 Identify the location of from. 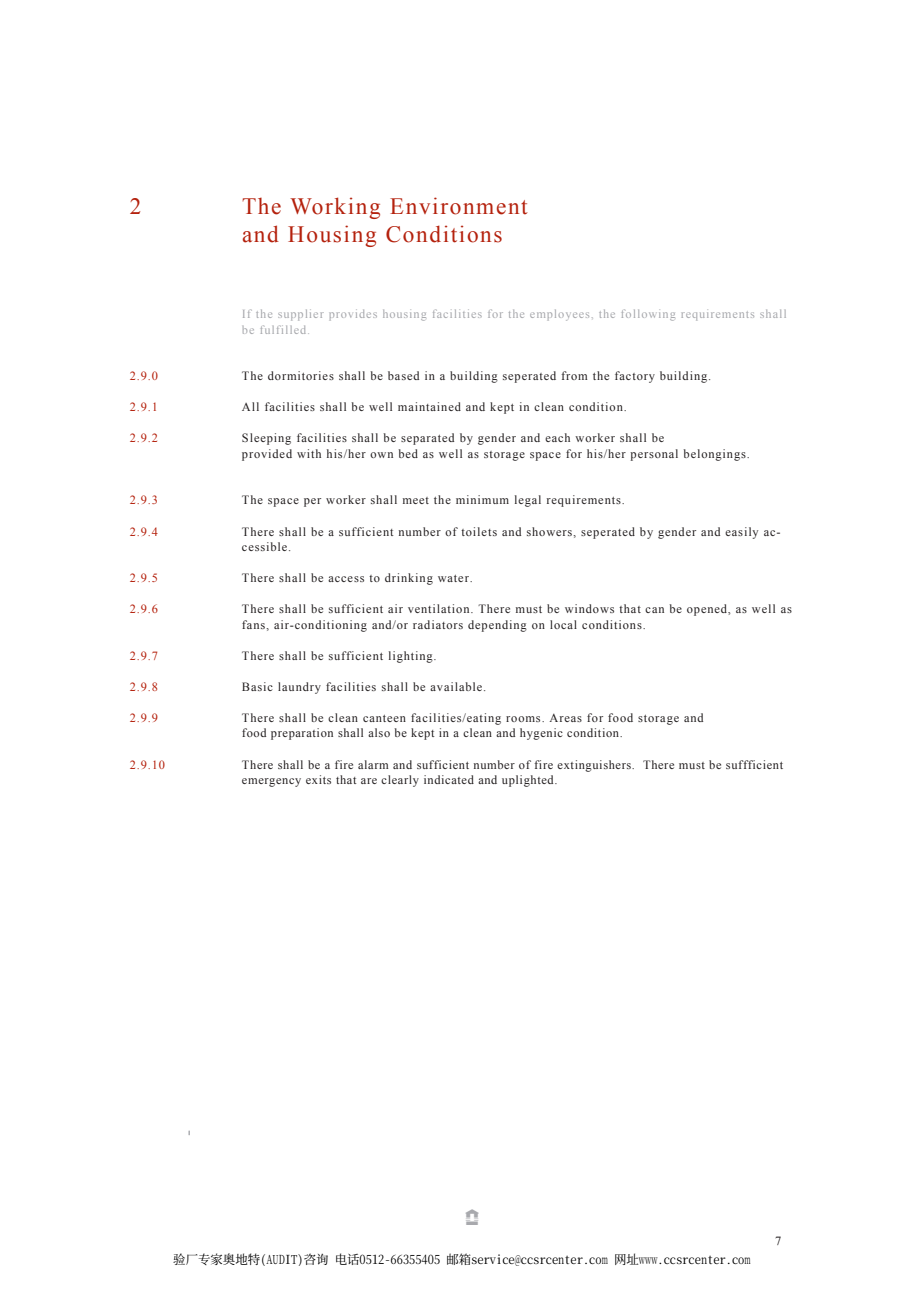
(574, 375).
